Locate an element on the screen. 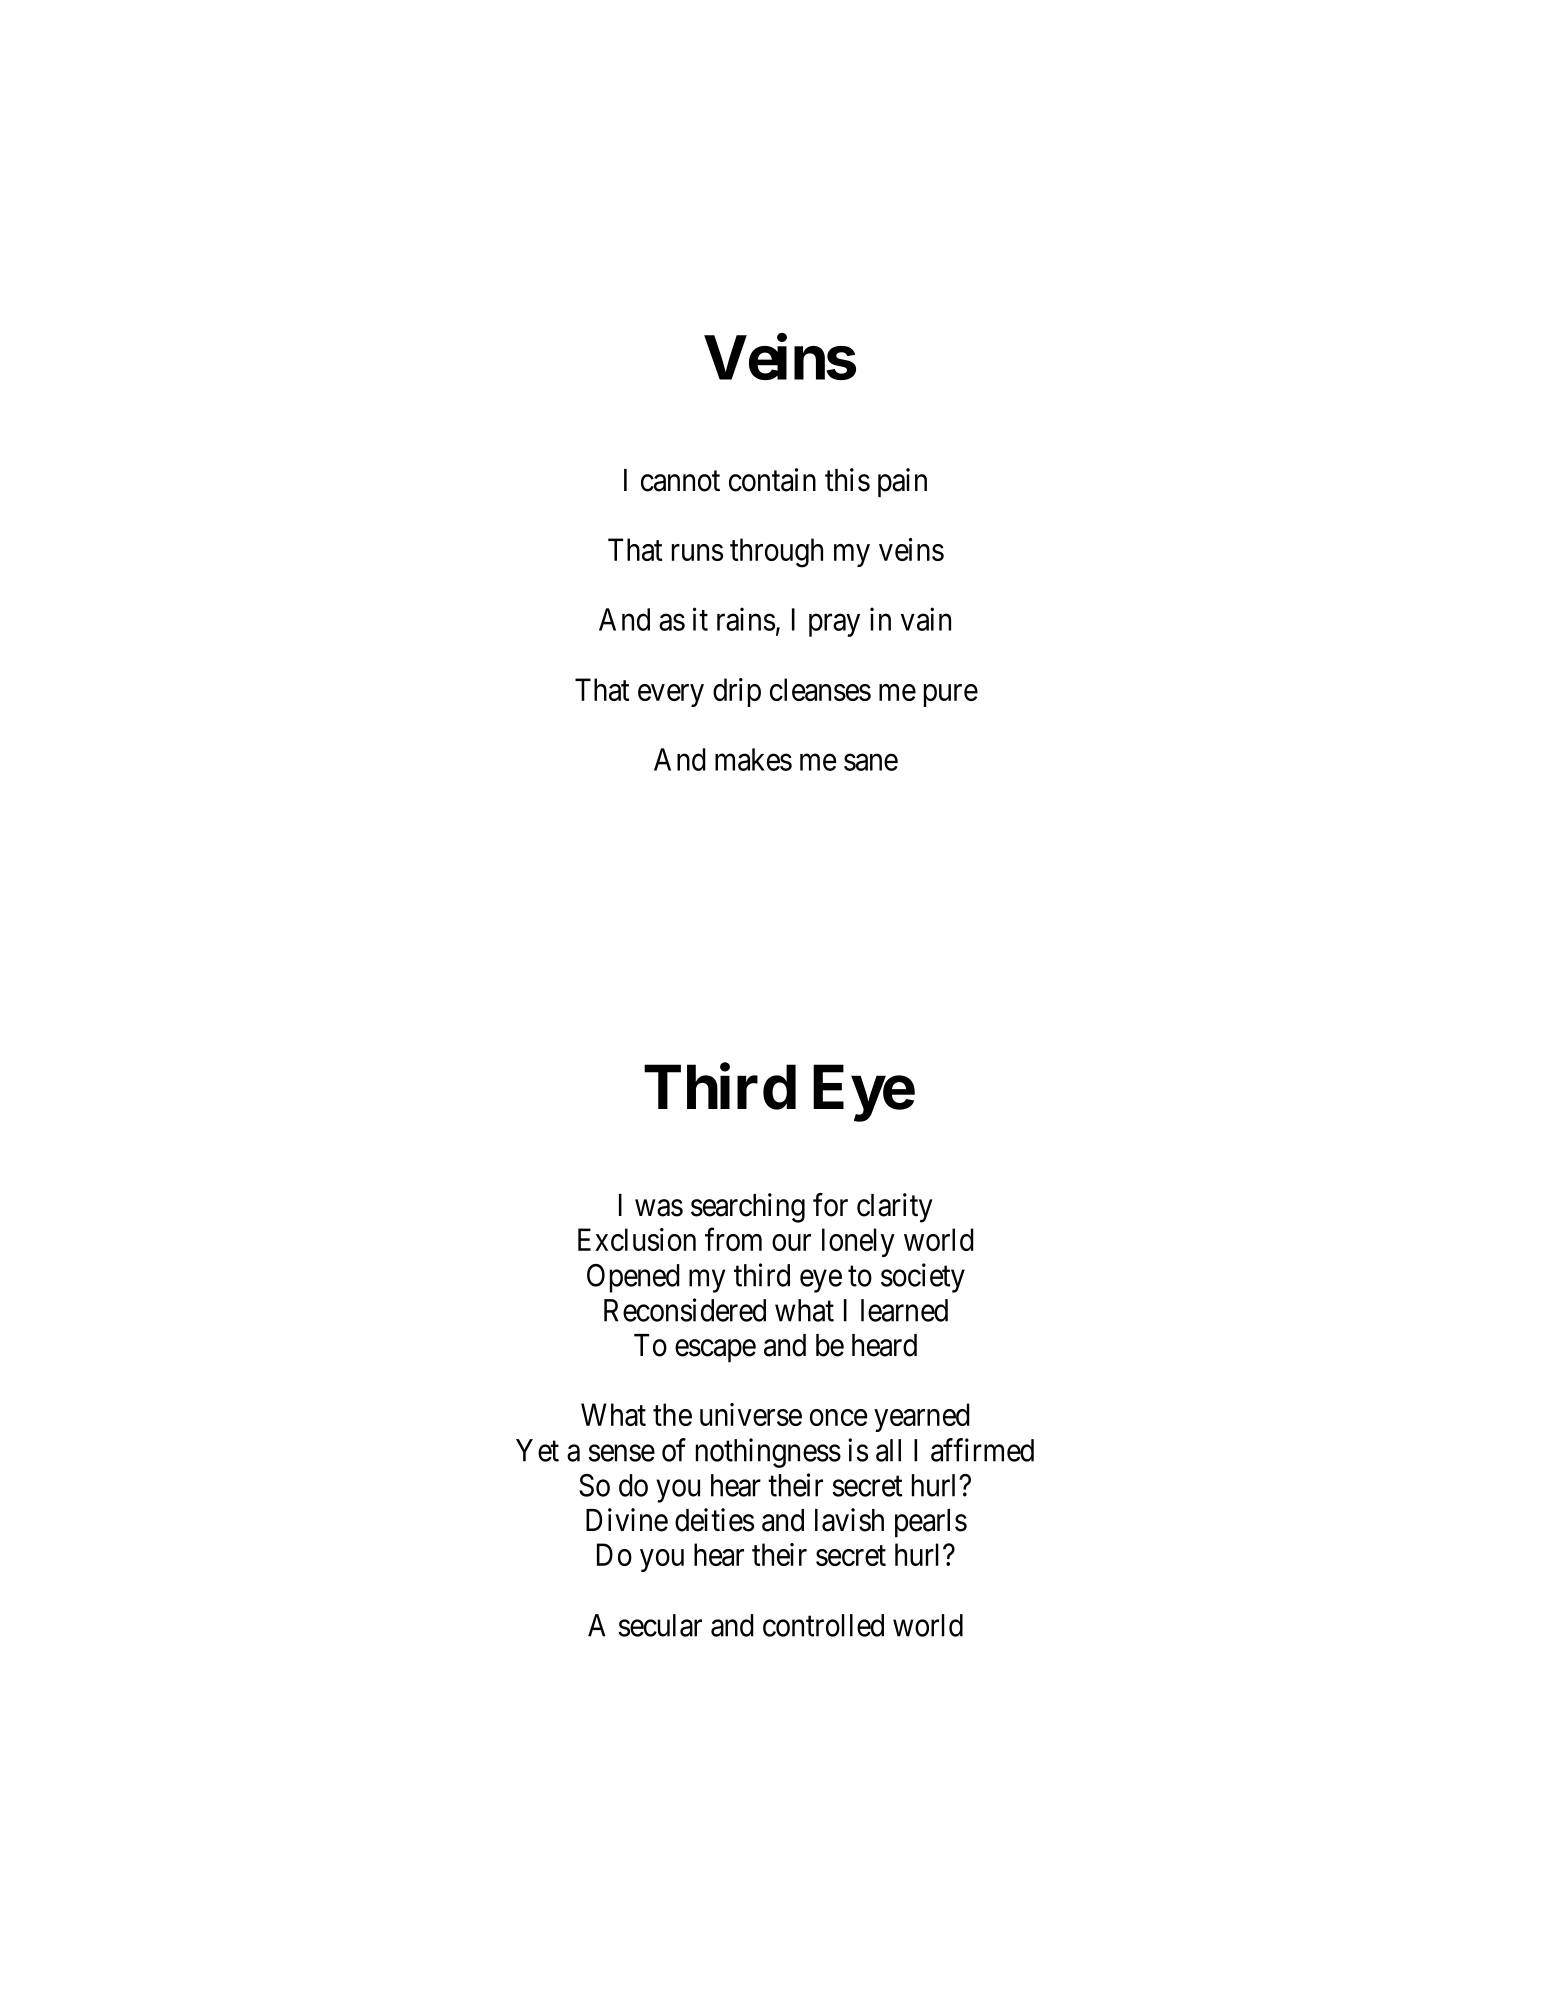  contain is located at coordinates (772, 480).
